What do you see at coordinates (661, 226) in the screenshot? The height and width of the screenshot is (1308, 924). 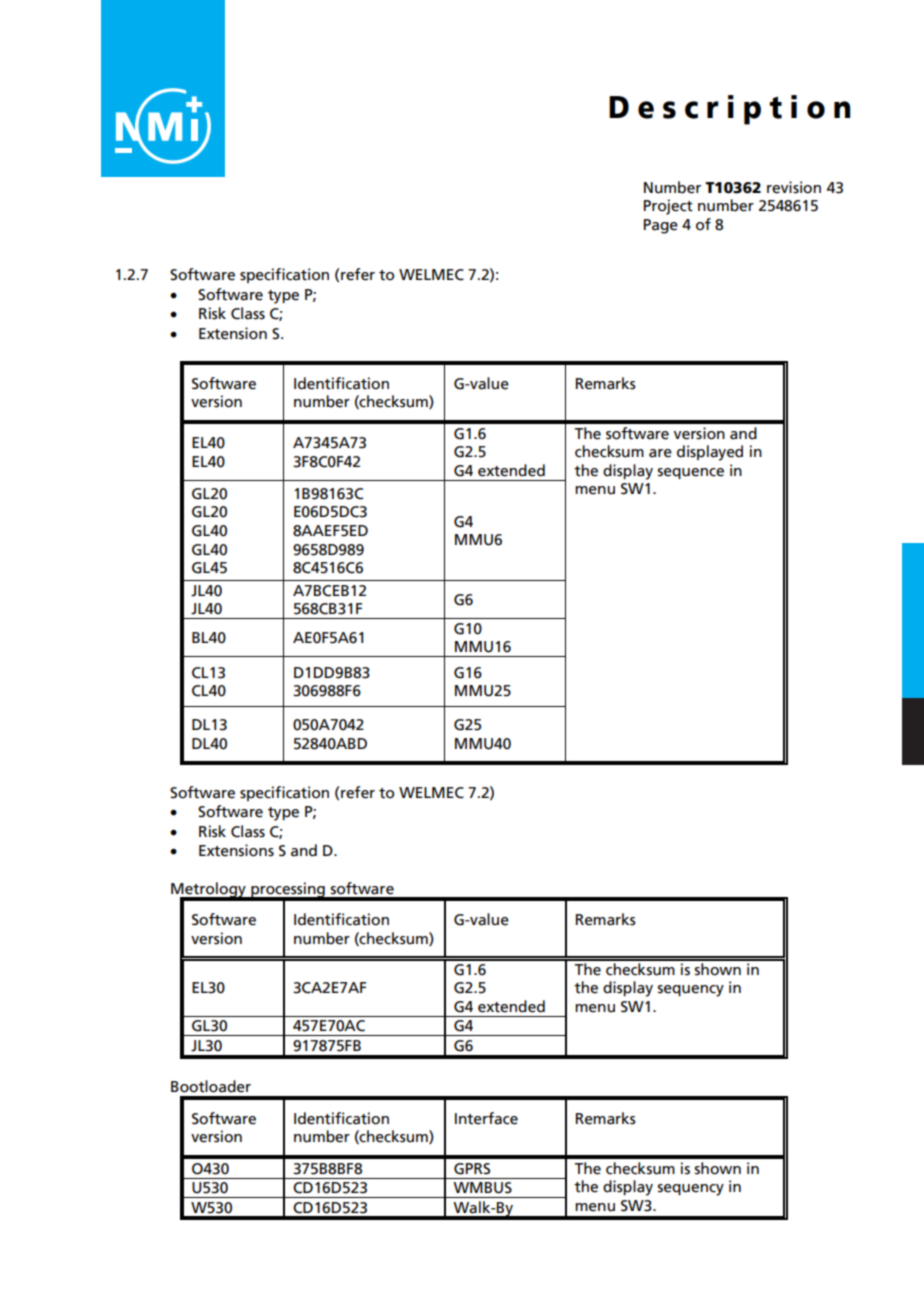 I see `Page` at bounding box center [661, 226].
